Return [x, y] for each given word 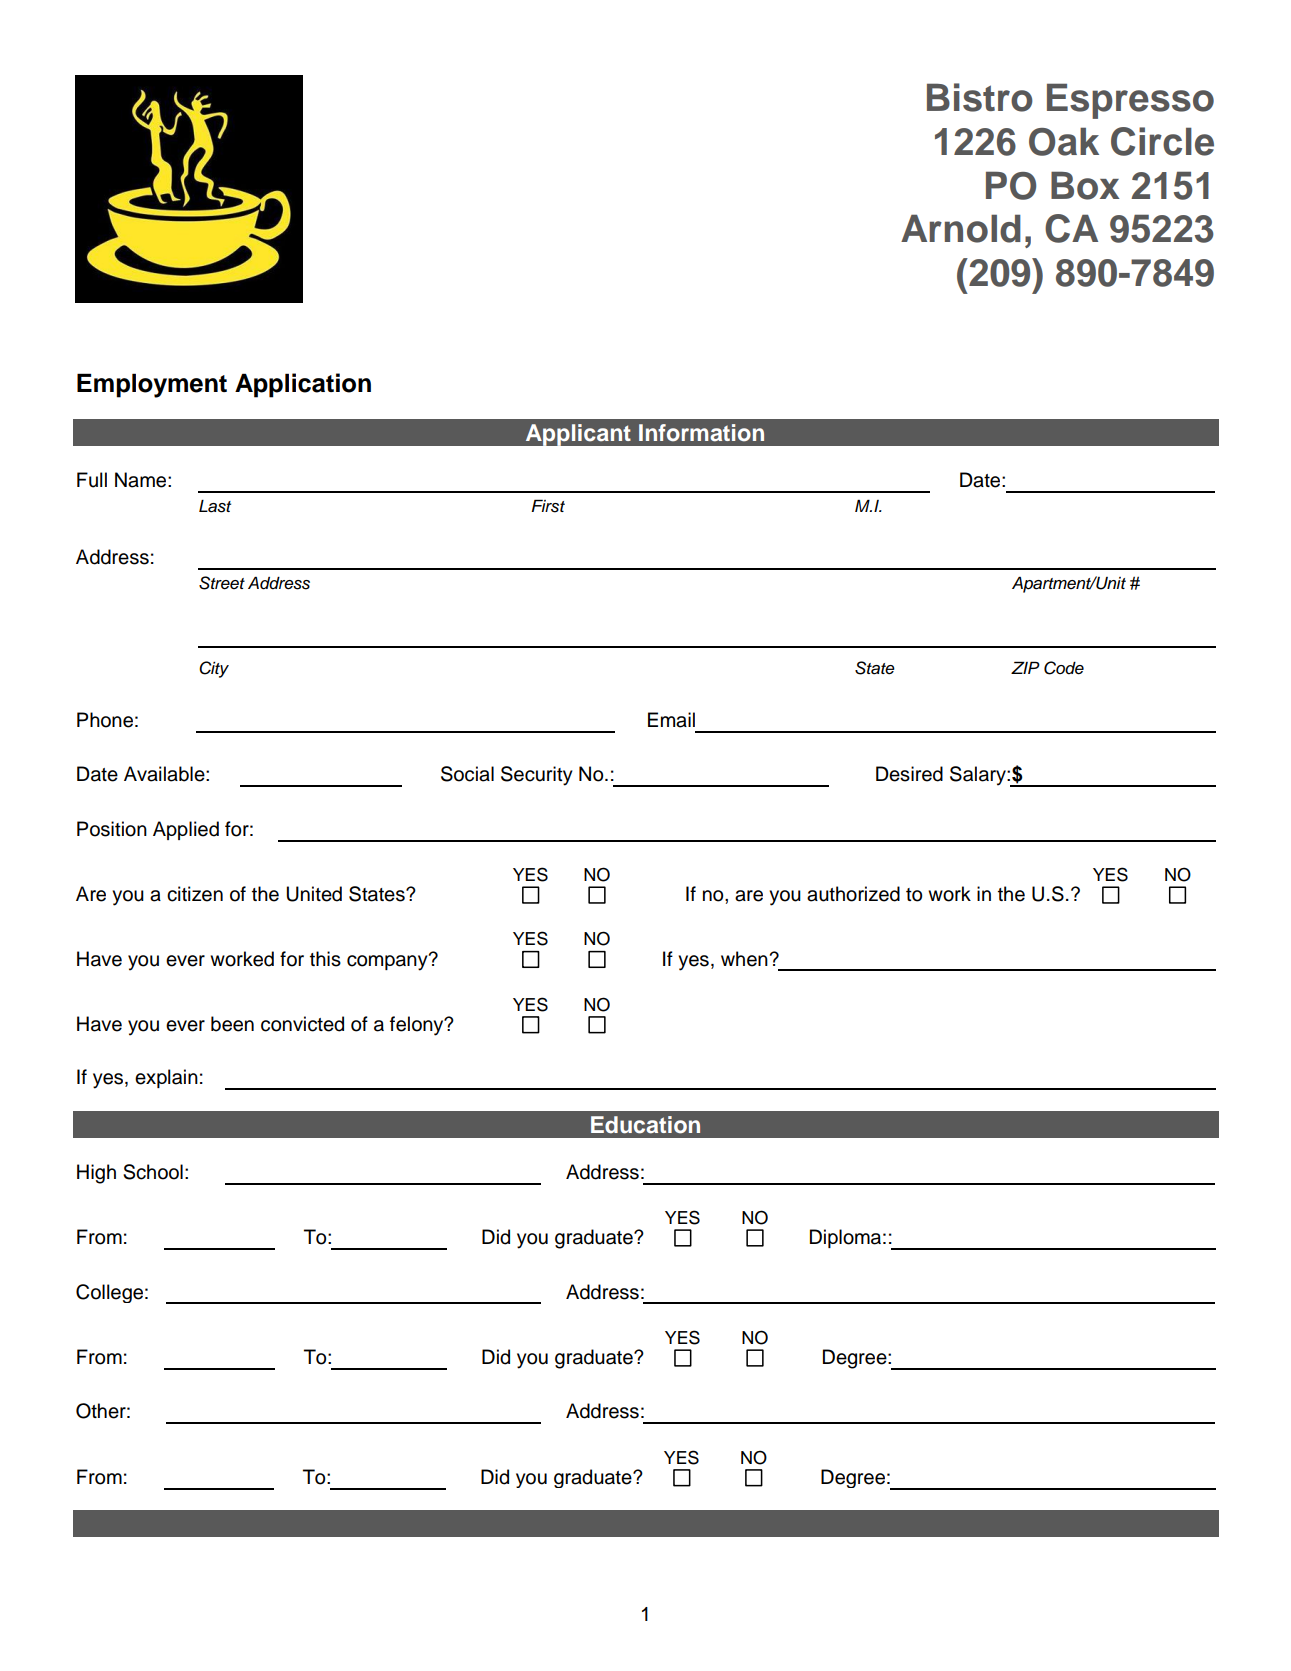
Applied [186, 830]
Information [701, 433]
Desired [909, 774]
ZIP [1025, 667]
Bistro [980, 97]
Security [537, 776]
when [744, 959]
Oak [1064, 141]
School [153, 1172]
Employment [152, 385]
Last [215, 506]
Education [645, 1125]
